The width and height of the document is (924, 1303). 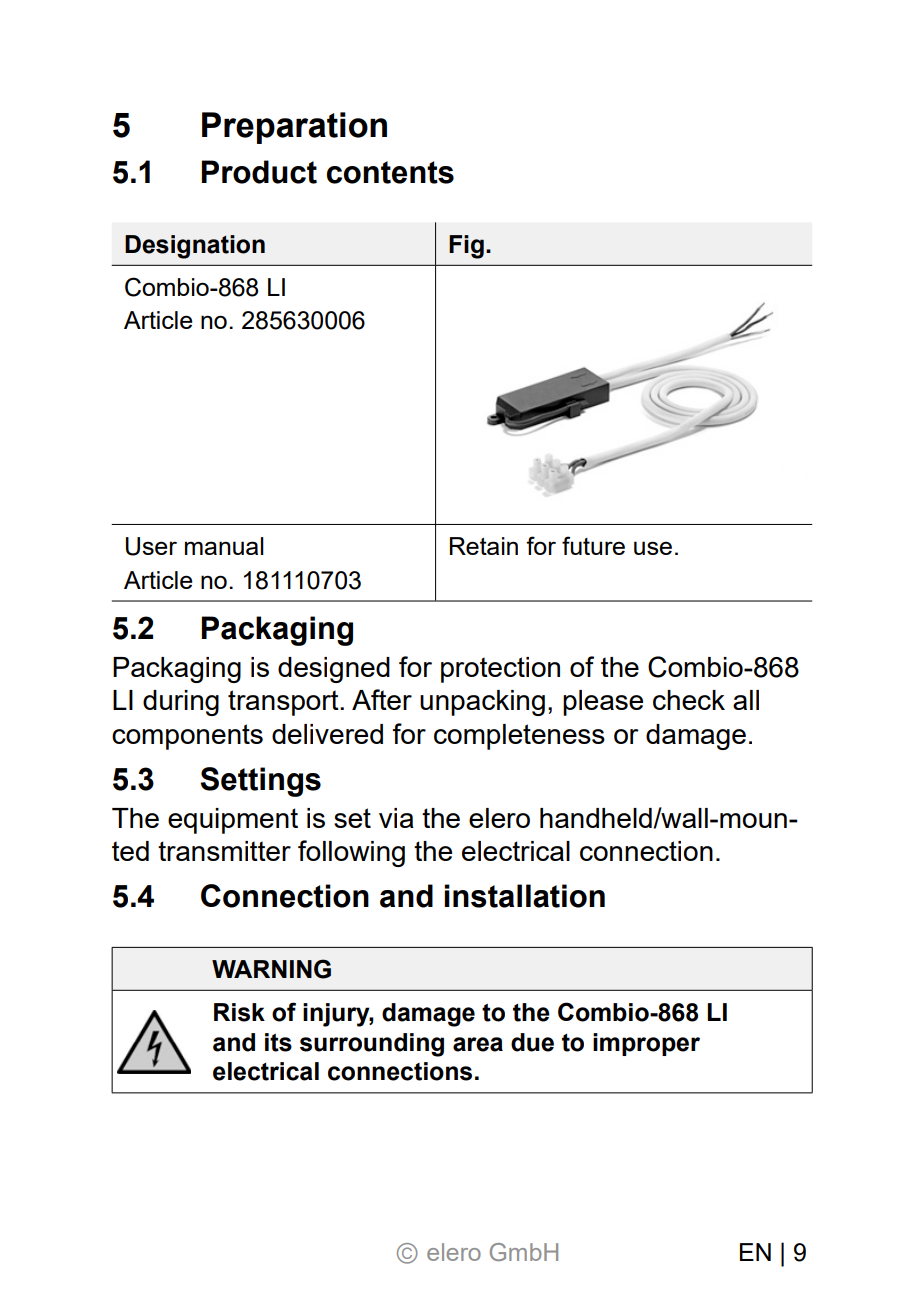 What do you see at coordinates (195, 247) in the document?
I see `Designation` at bounding box center [195, 247].
